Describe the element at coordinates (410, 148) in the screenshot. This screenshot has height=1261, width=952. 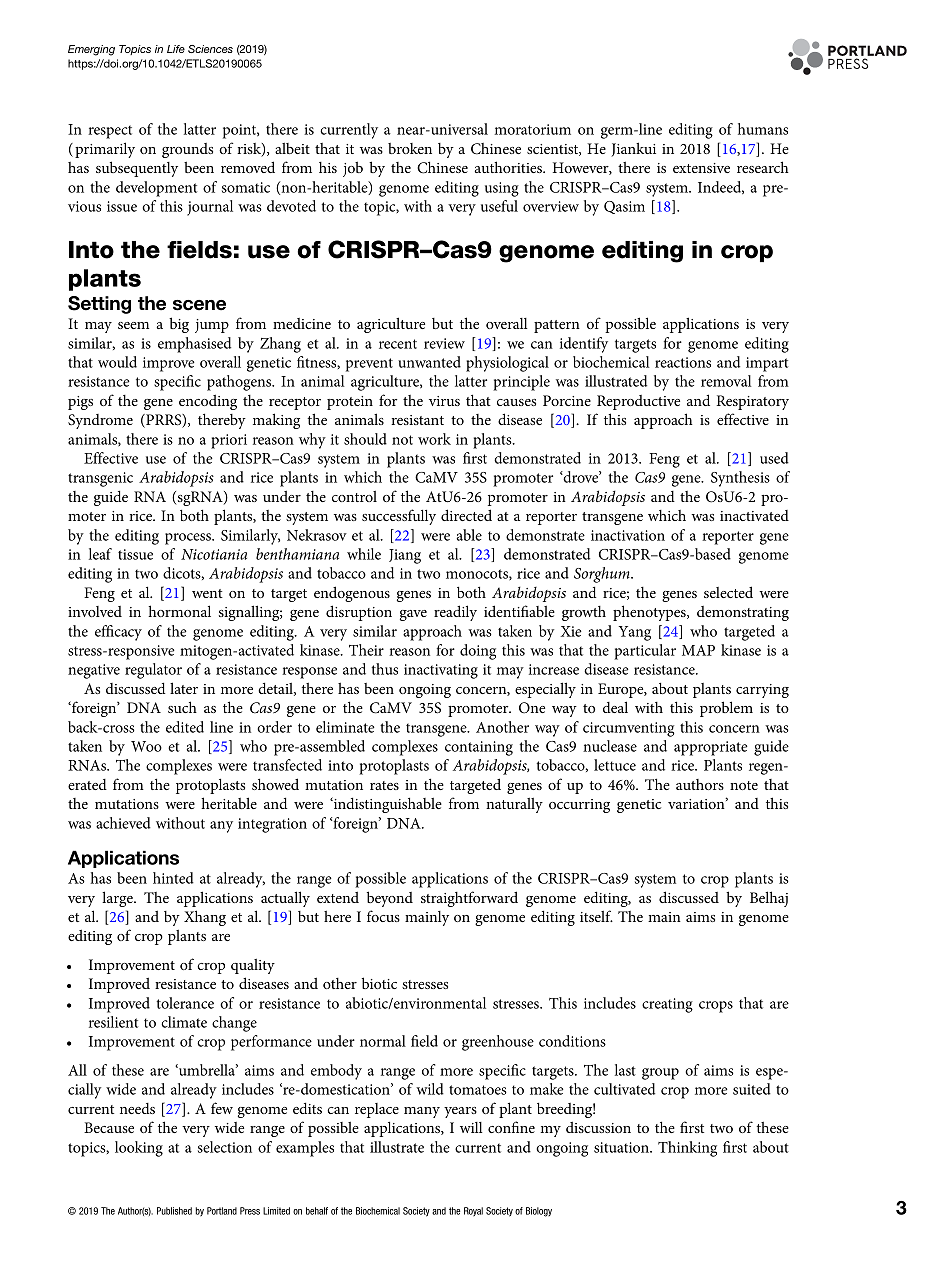
I see `broken` at that location.
